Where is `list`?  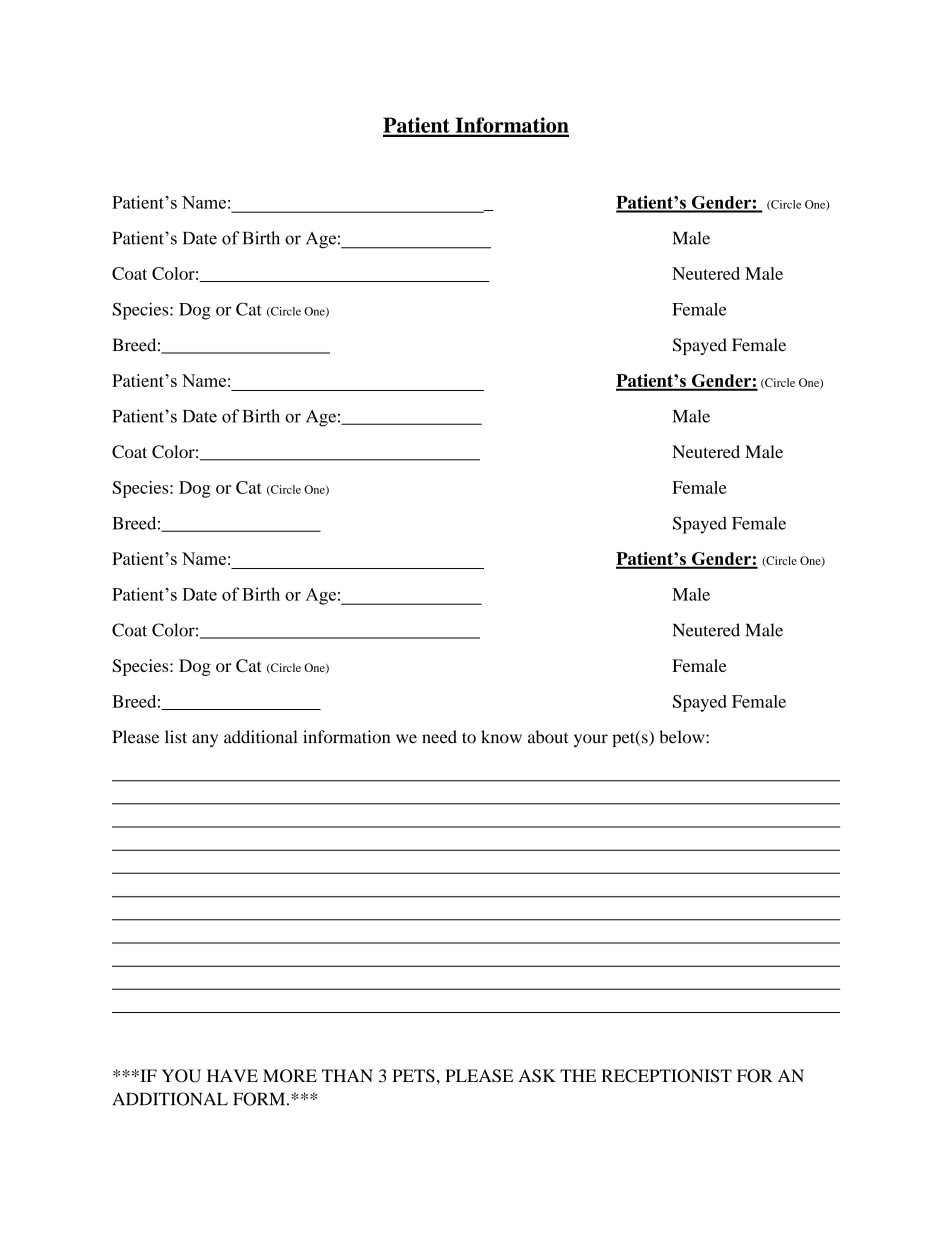 list is located at coordinates (176, 737).
